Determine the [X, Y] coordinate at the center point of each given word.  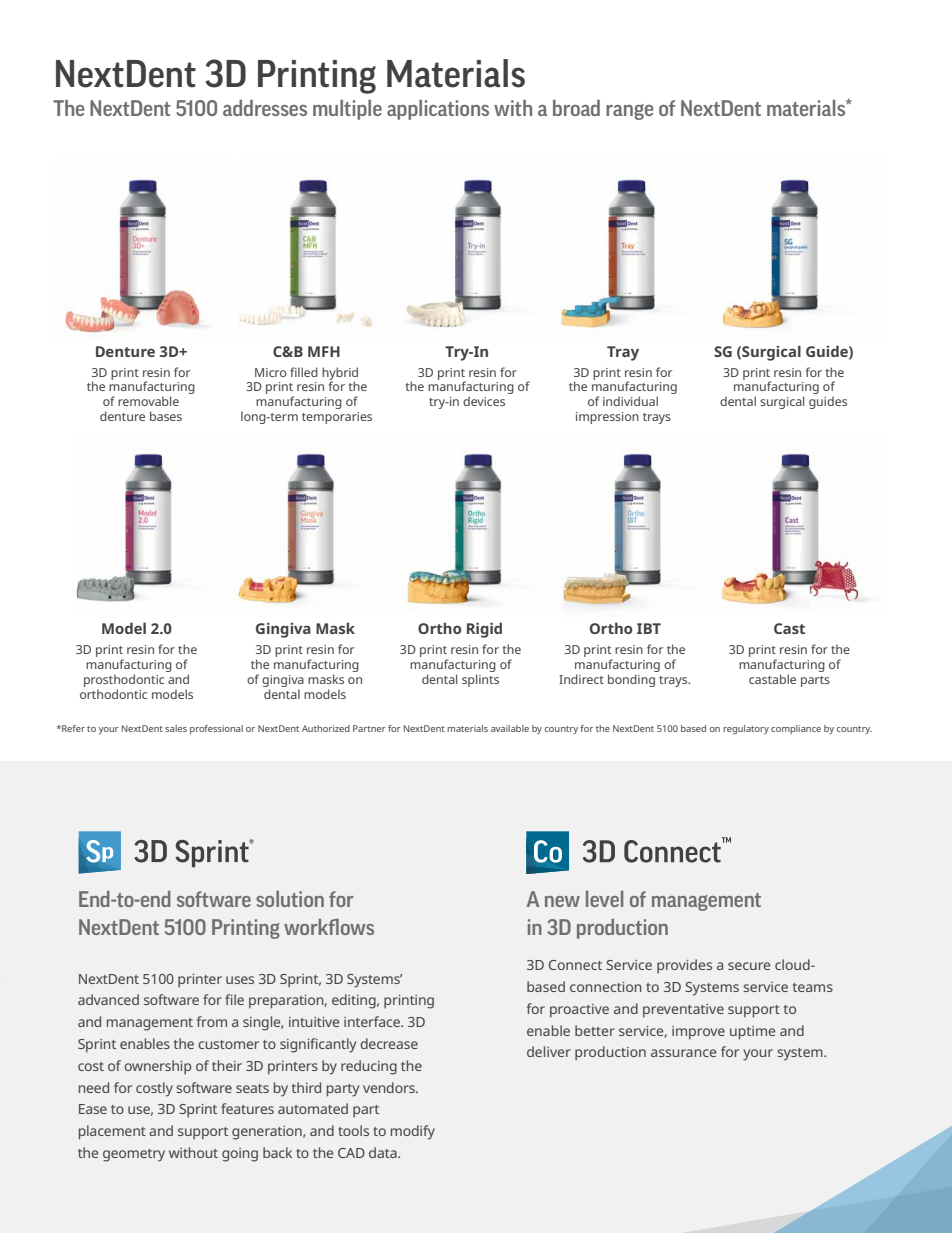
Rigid [484, 630]
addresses [265, 108]
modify [413, 1132]
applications [438, 110]
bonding [631, 680]
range [629, 112]
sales [176, 728]
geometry [134, 1155]
